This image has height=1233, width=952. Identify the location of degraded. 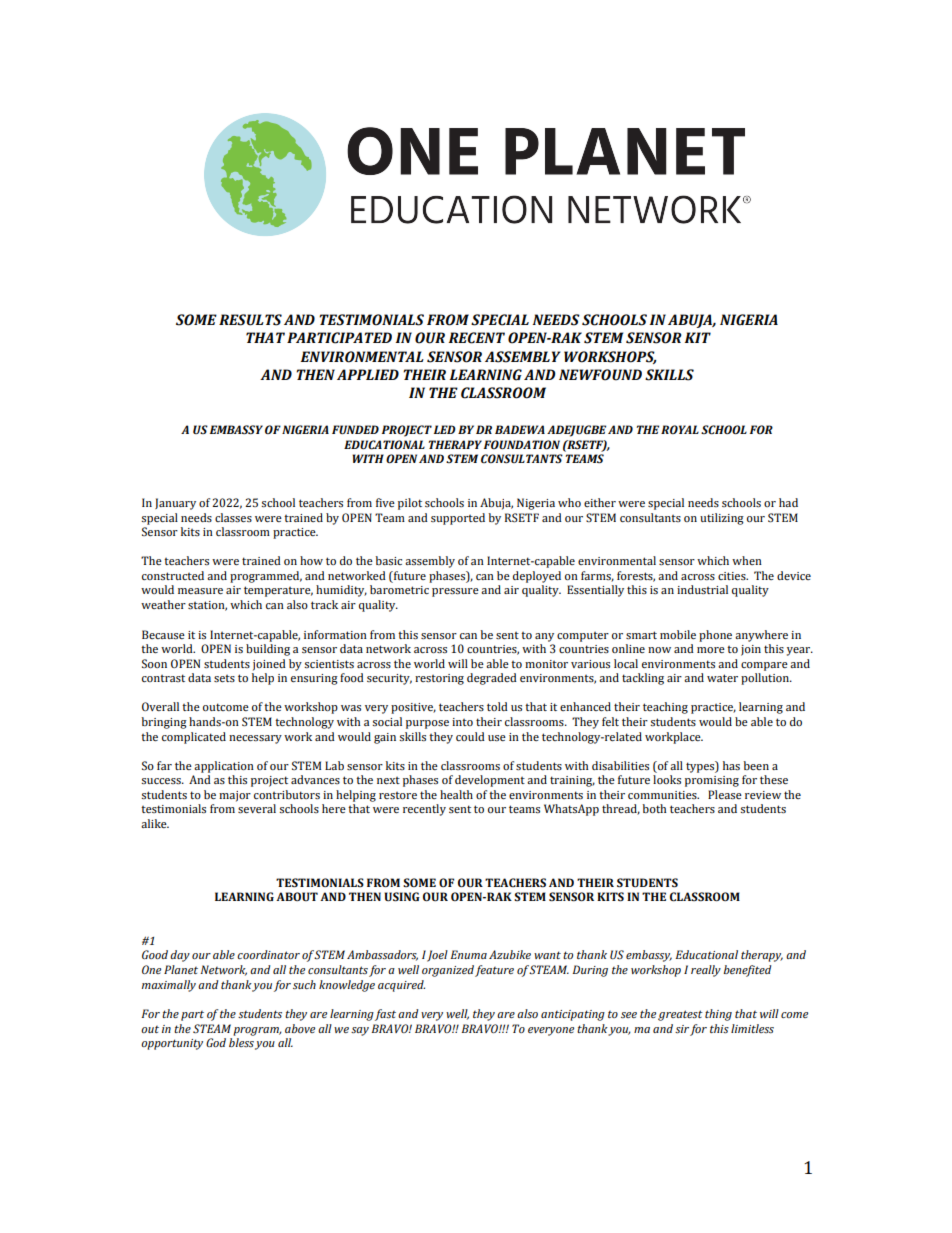
(492, 679).
